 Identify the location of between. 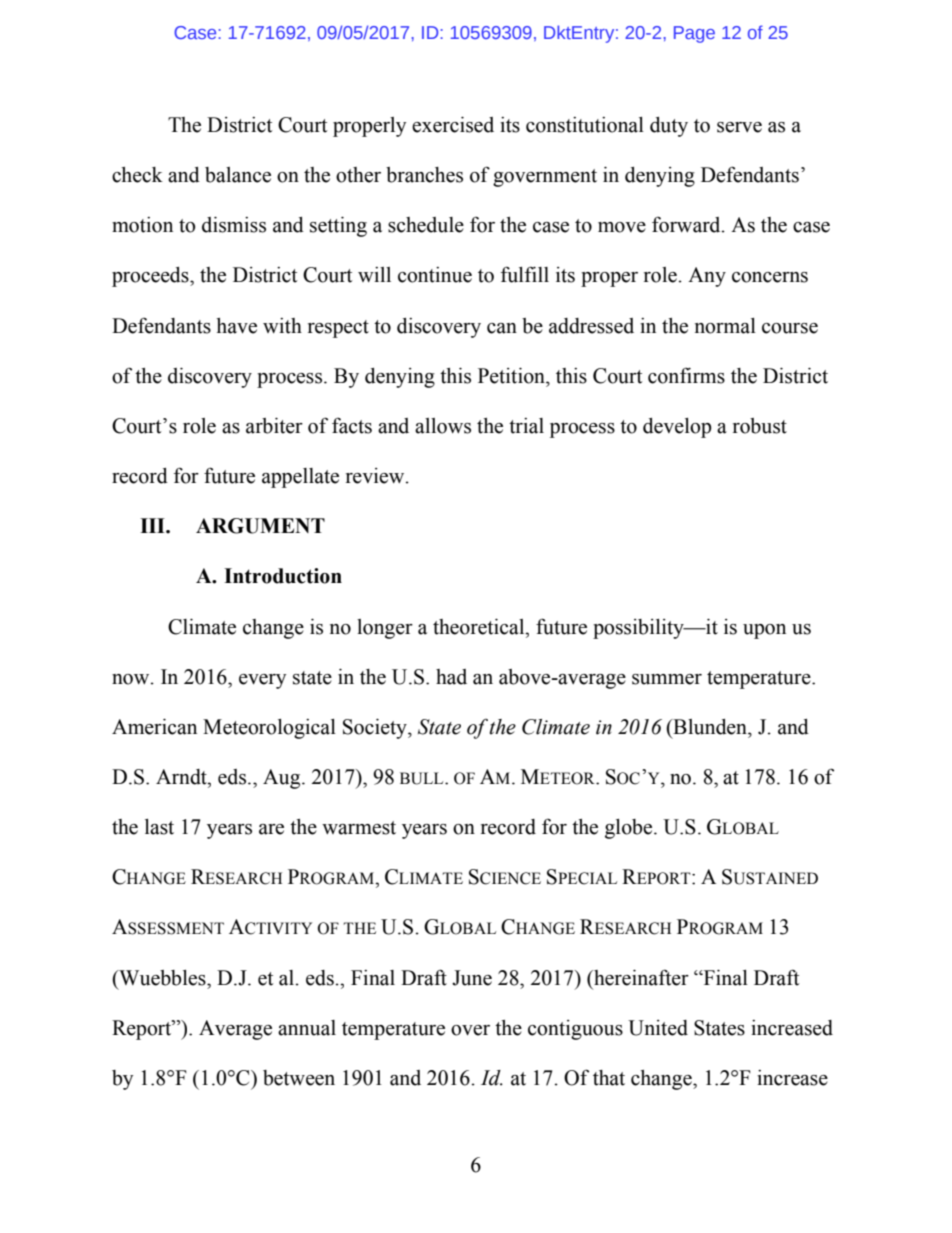
(299, 1078).
